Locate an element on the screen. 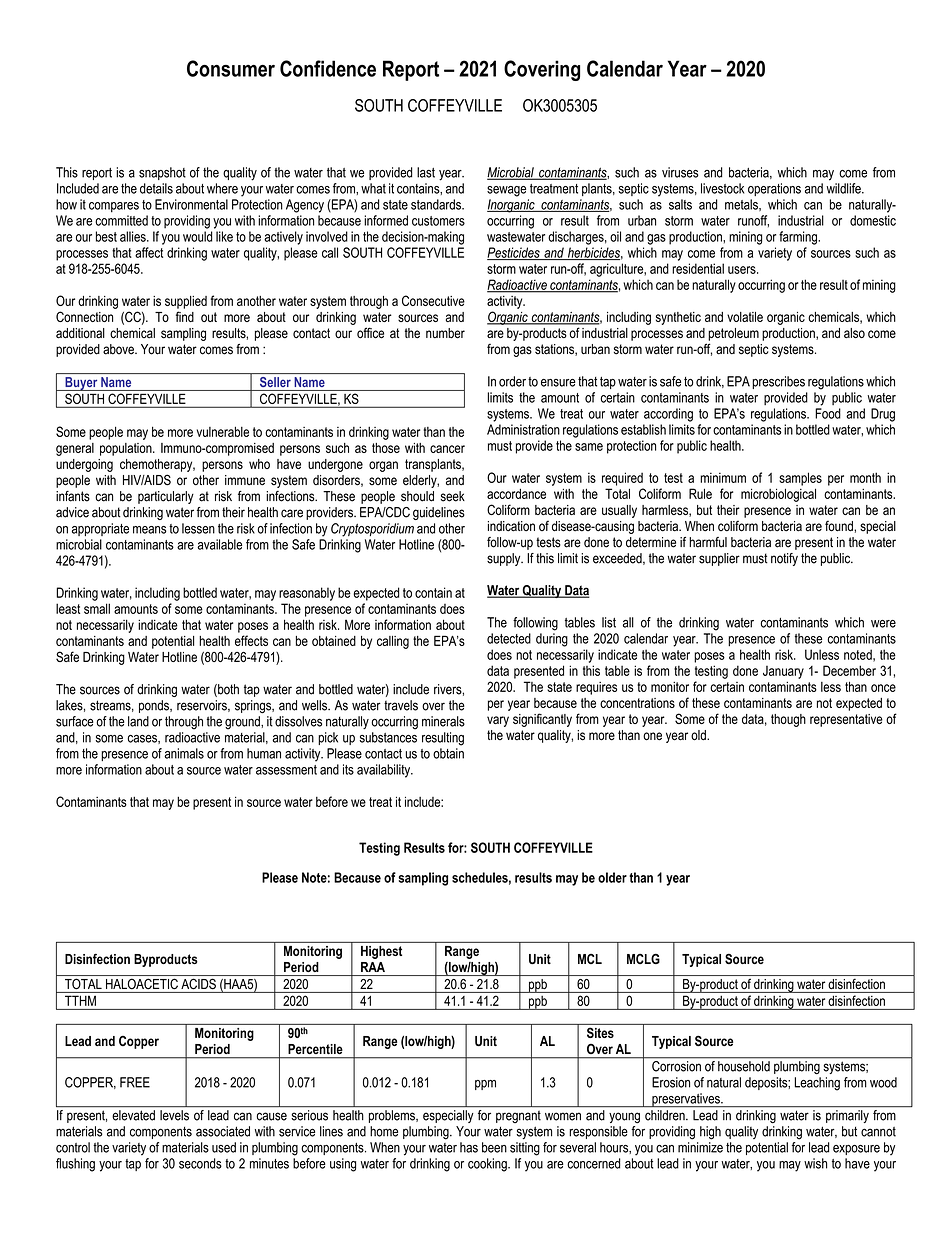 The width and height of the screenshot is (952, 1233). small is located at coordinates (97, 608).
